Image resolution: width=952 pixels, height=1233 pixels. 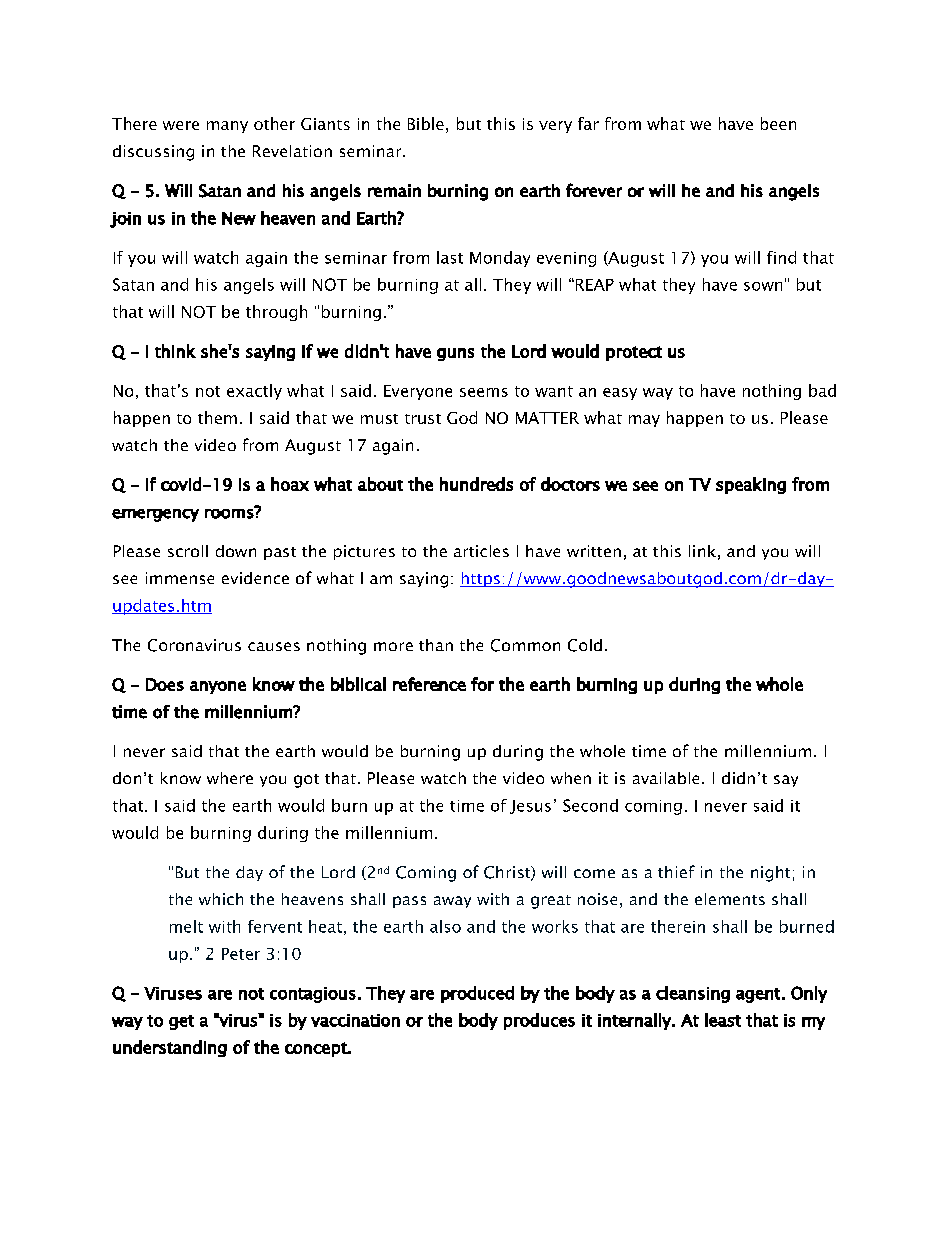 What do you see at coordinates (477, 994) in the screenshot?
I see `produced` at bounding box center [477, 994].
